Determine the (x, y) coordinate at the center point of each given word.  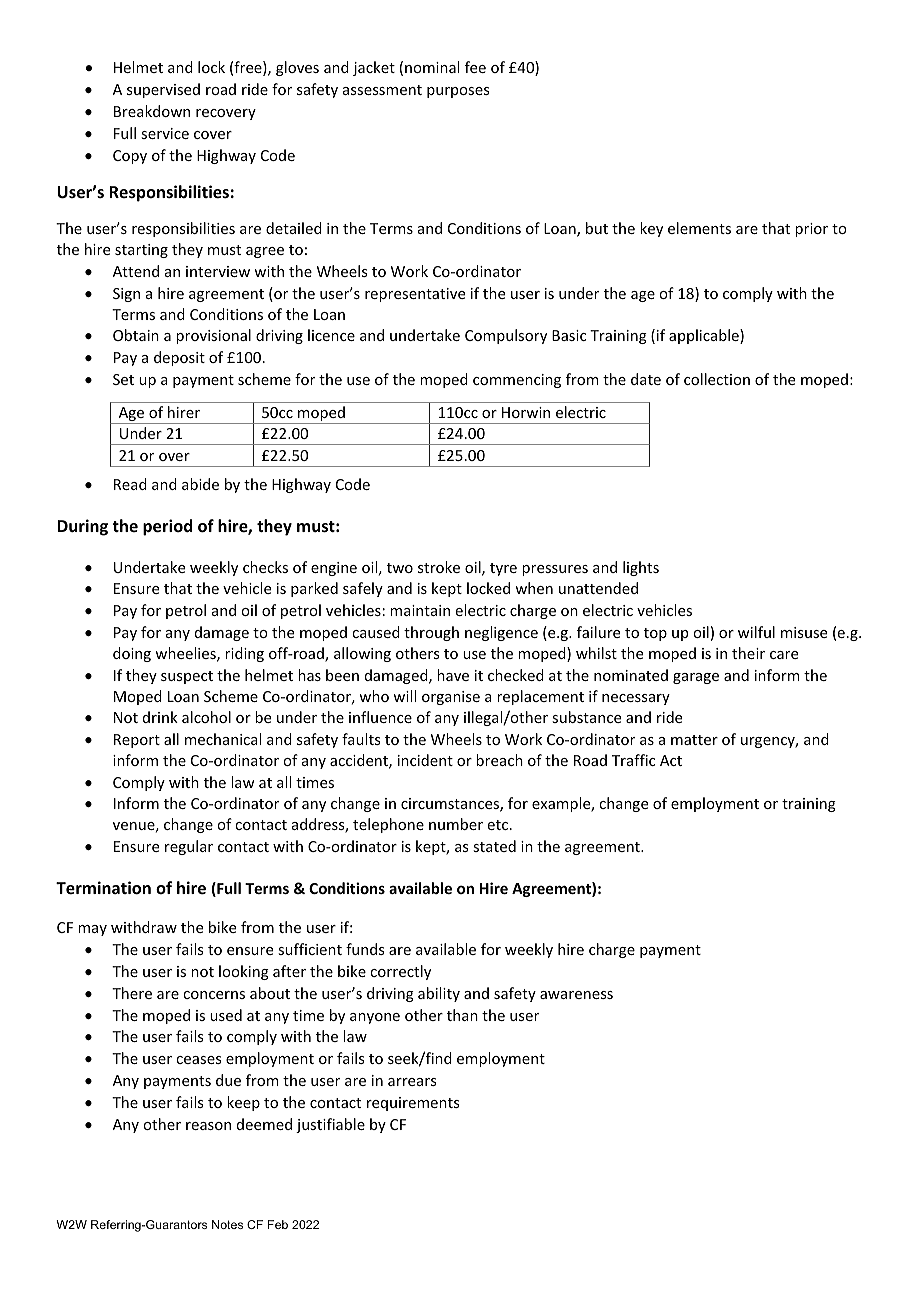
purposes (458, 92)
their (748, 653)
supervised (163, 90)
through (431, 633)
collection (717, 379)
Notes (227, 1224)
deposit (179, 358)
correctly (400, 972)
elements (699, 228)
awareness (576, 995)
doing (132, 654)
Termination (103, 888)
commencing (517, 381)
